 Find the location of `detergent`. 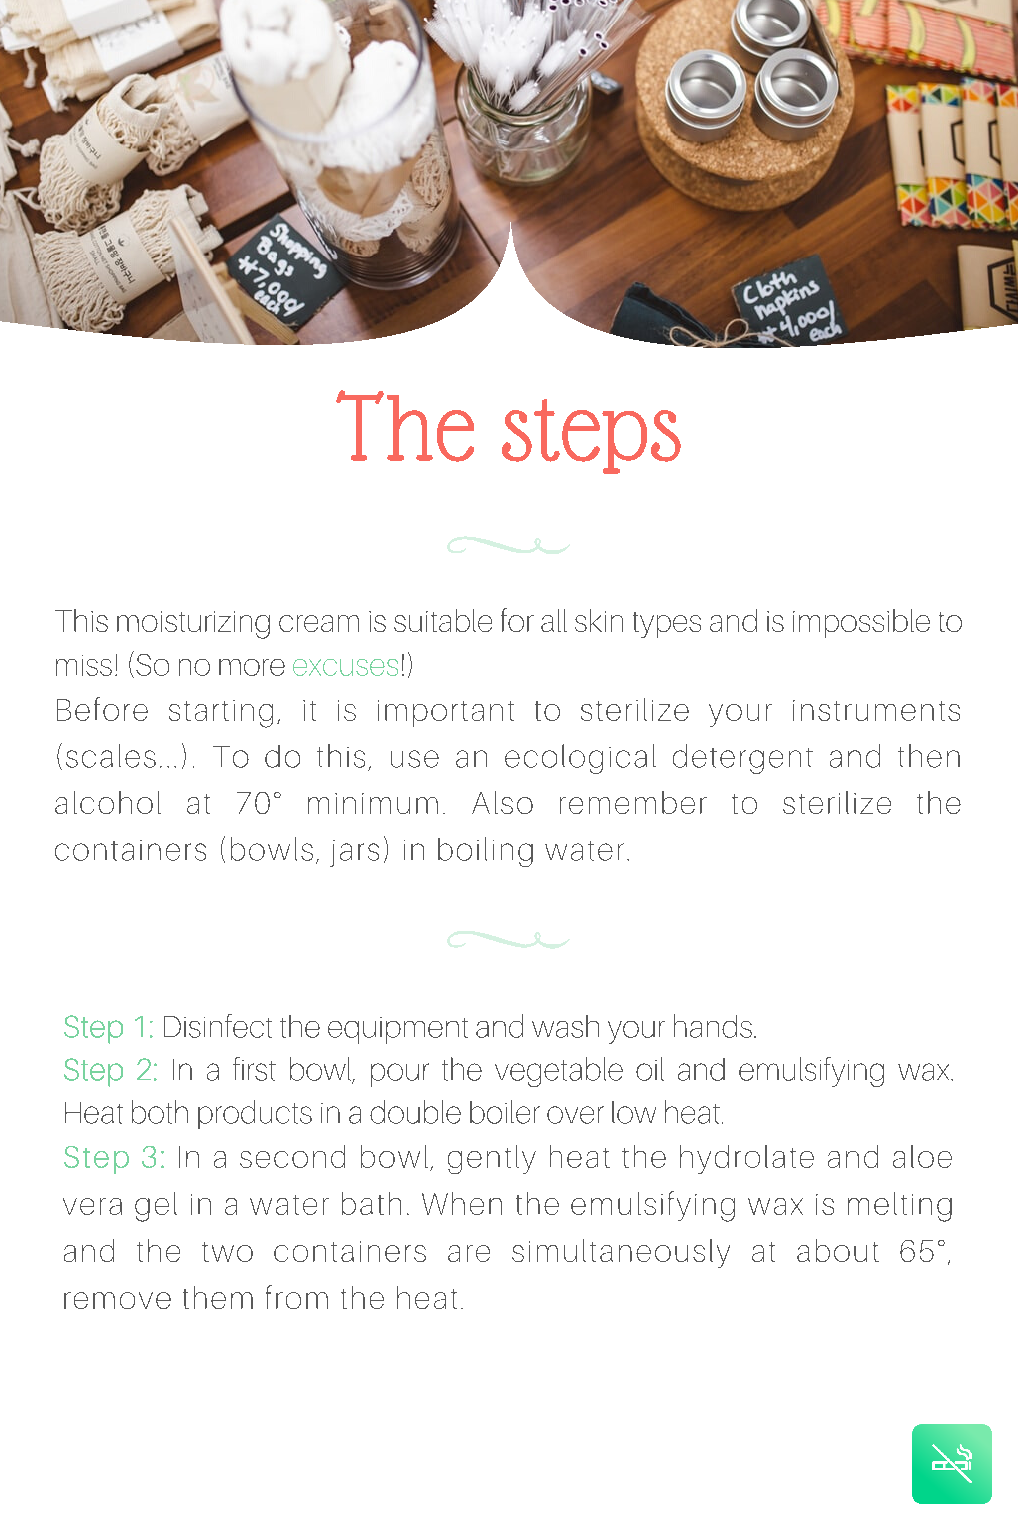

detergent is located at coordinates (743, 759).
